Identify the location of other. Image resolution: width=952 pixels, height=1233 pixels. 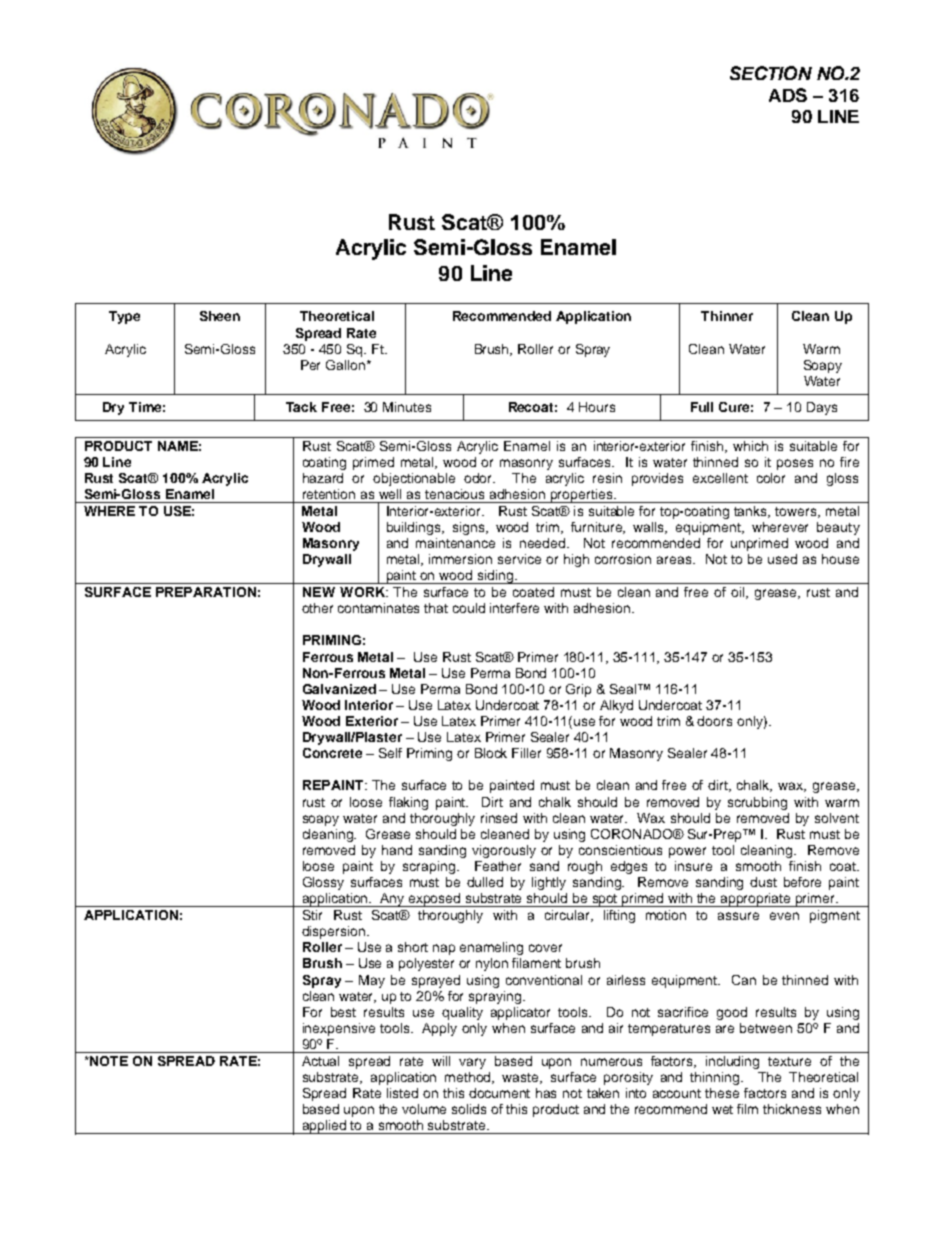
(317, 608).
